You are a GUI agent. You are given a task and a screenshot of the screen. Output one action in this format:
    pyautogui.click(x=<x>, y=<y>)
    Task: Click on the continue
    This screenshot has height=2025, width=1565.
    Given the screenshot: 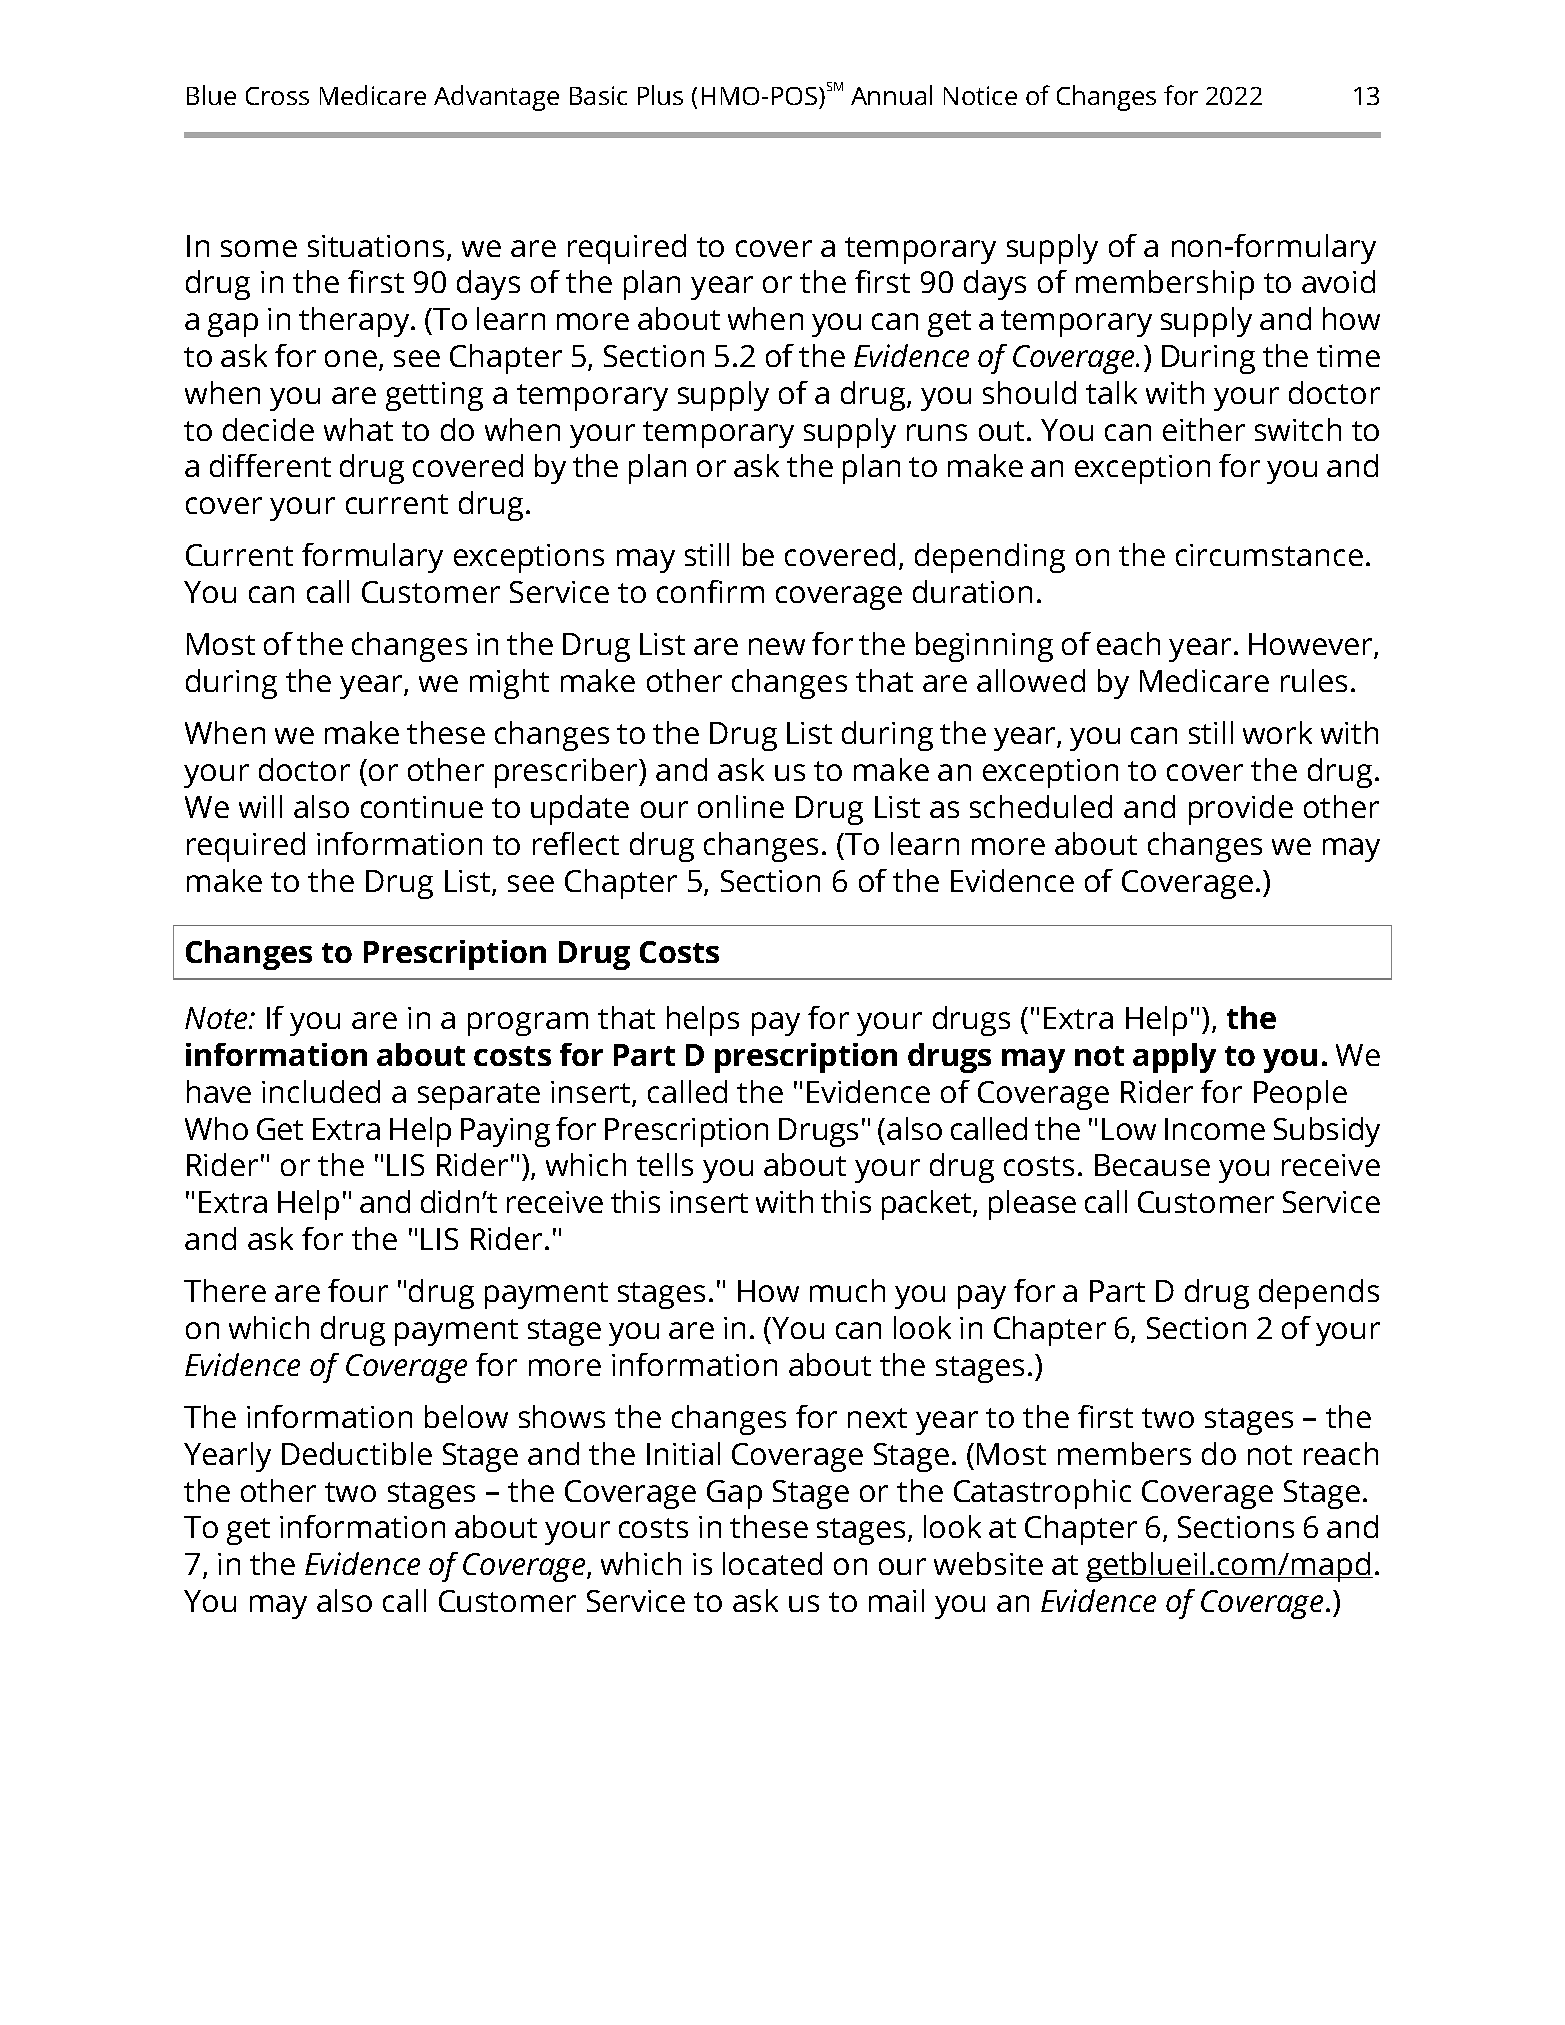 What is the action you would take?
    pyautogui.click(x=422, y=807)
